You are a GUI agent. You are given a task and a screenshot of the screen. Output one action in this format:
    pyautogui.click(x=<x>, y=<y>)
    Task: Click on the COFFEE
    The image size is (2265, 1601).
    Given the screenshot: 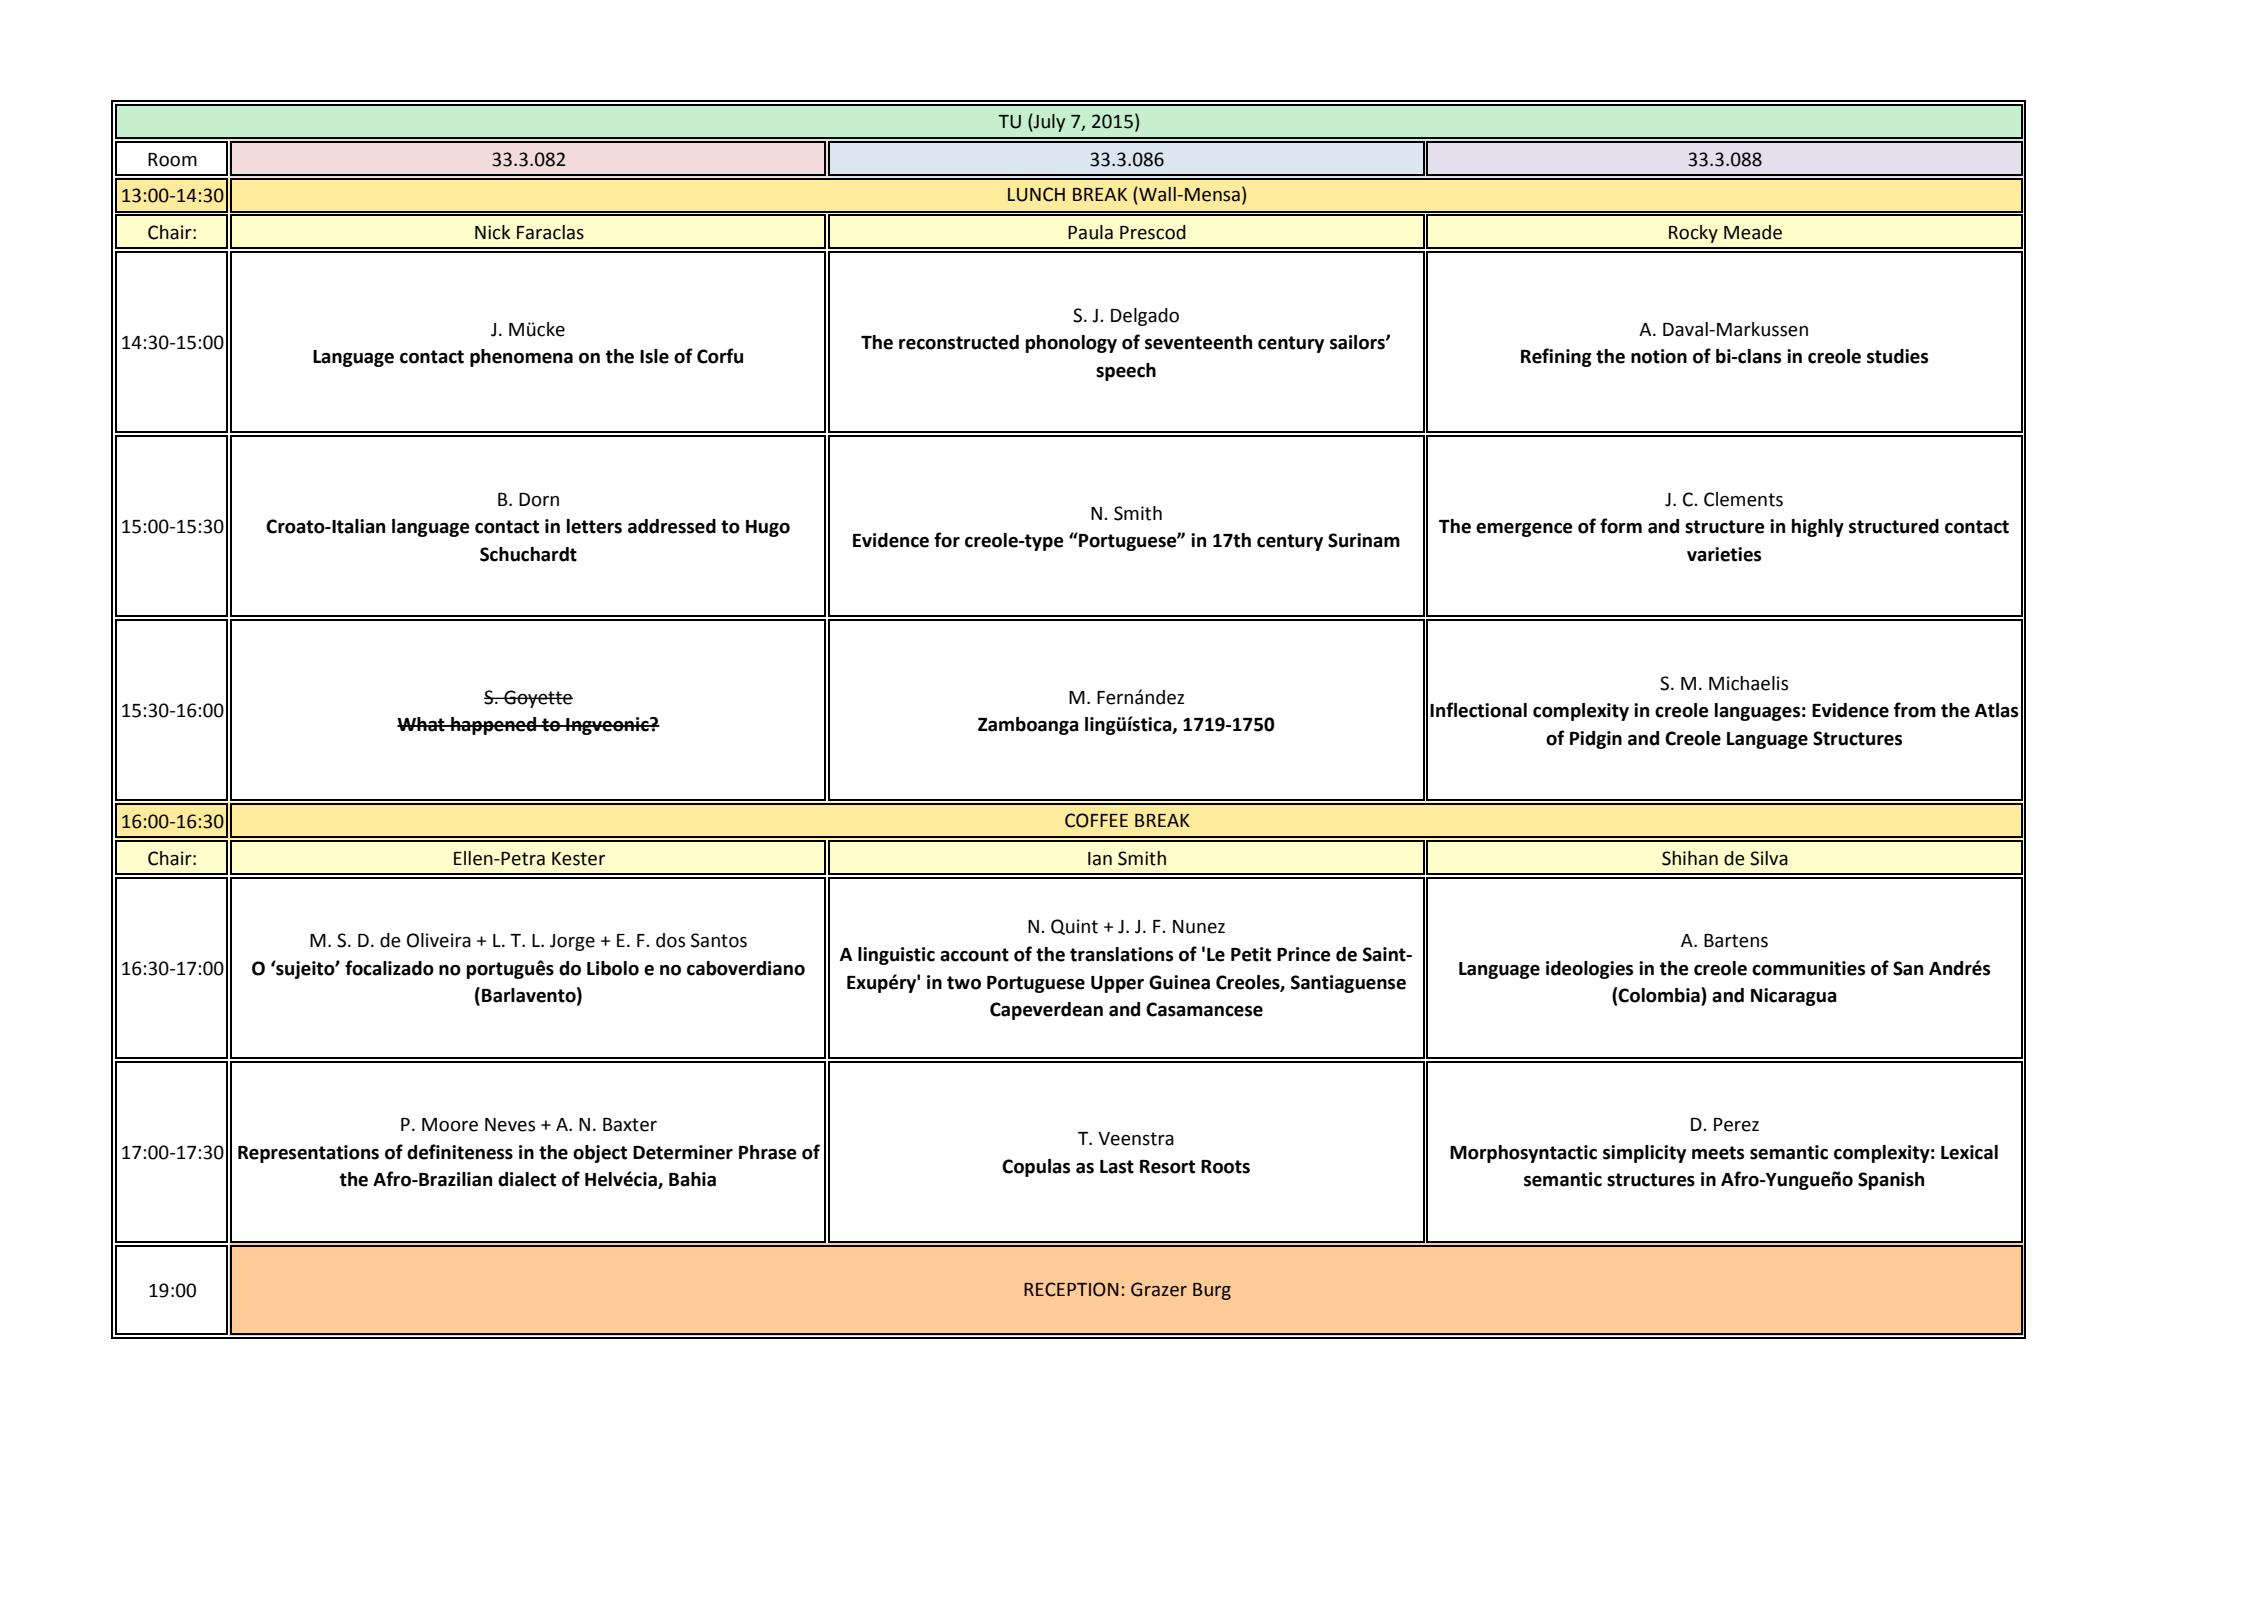 What is the action you would take?
    pyautogui.click(x=1096, y=820)
